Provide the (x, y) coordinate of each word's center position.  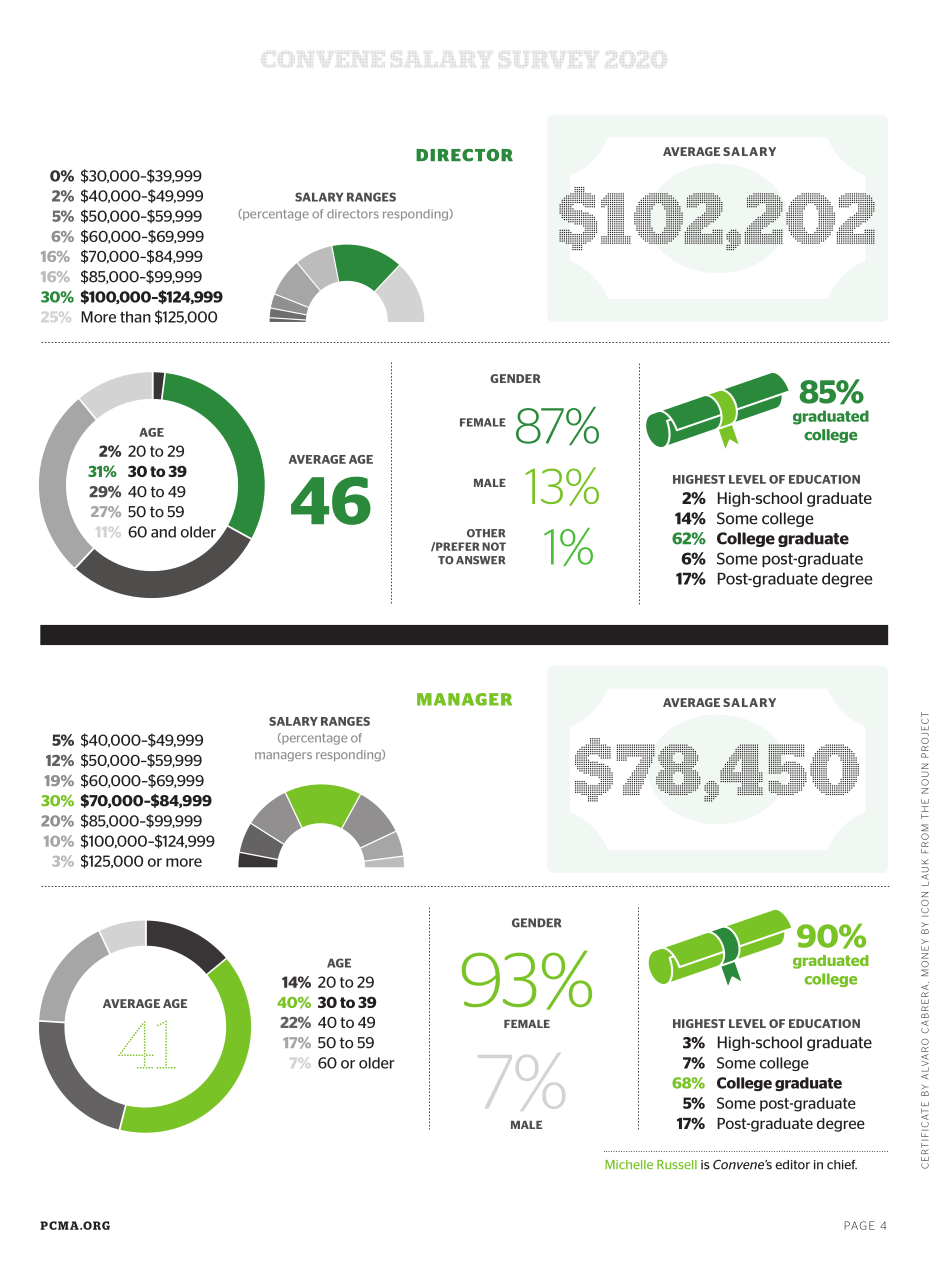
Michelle (629, 1164)
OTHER (486, 533)
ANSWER (481, 560)
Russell (677, 1164)
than (135, 317)
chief (842, 1165)
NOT (494, 546)
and (163, 532)
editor (792, 1165)
